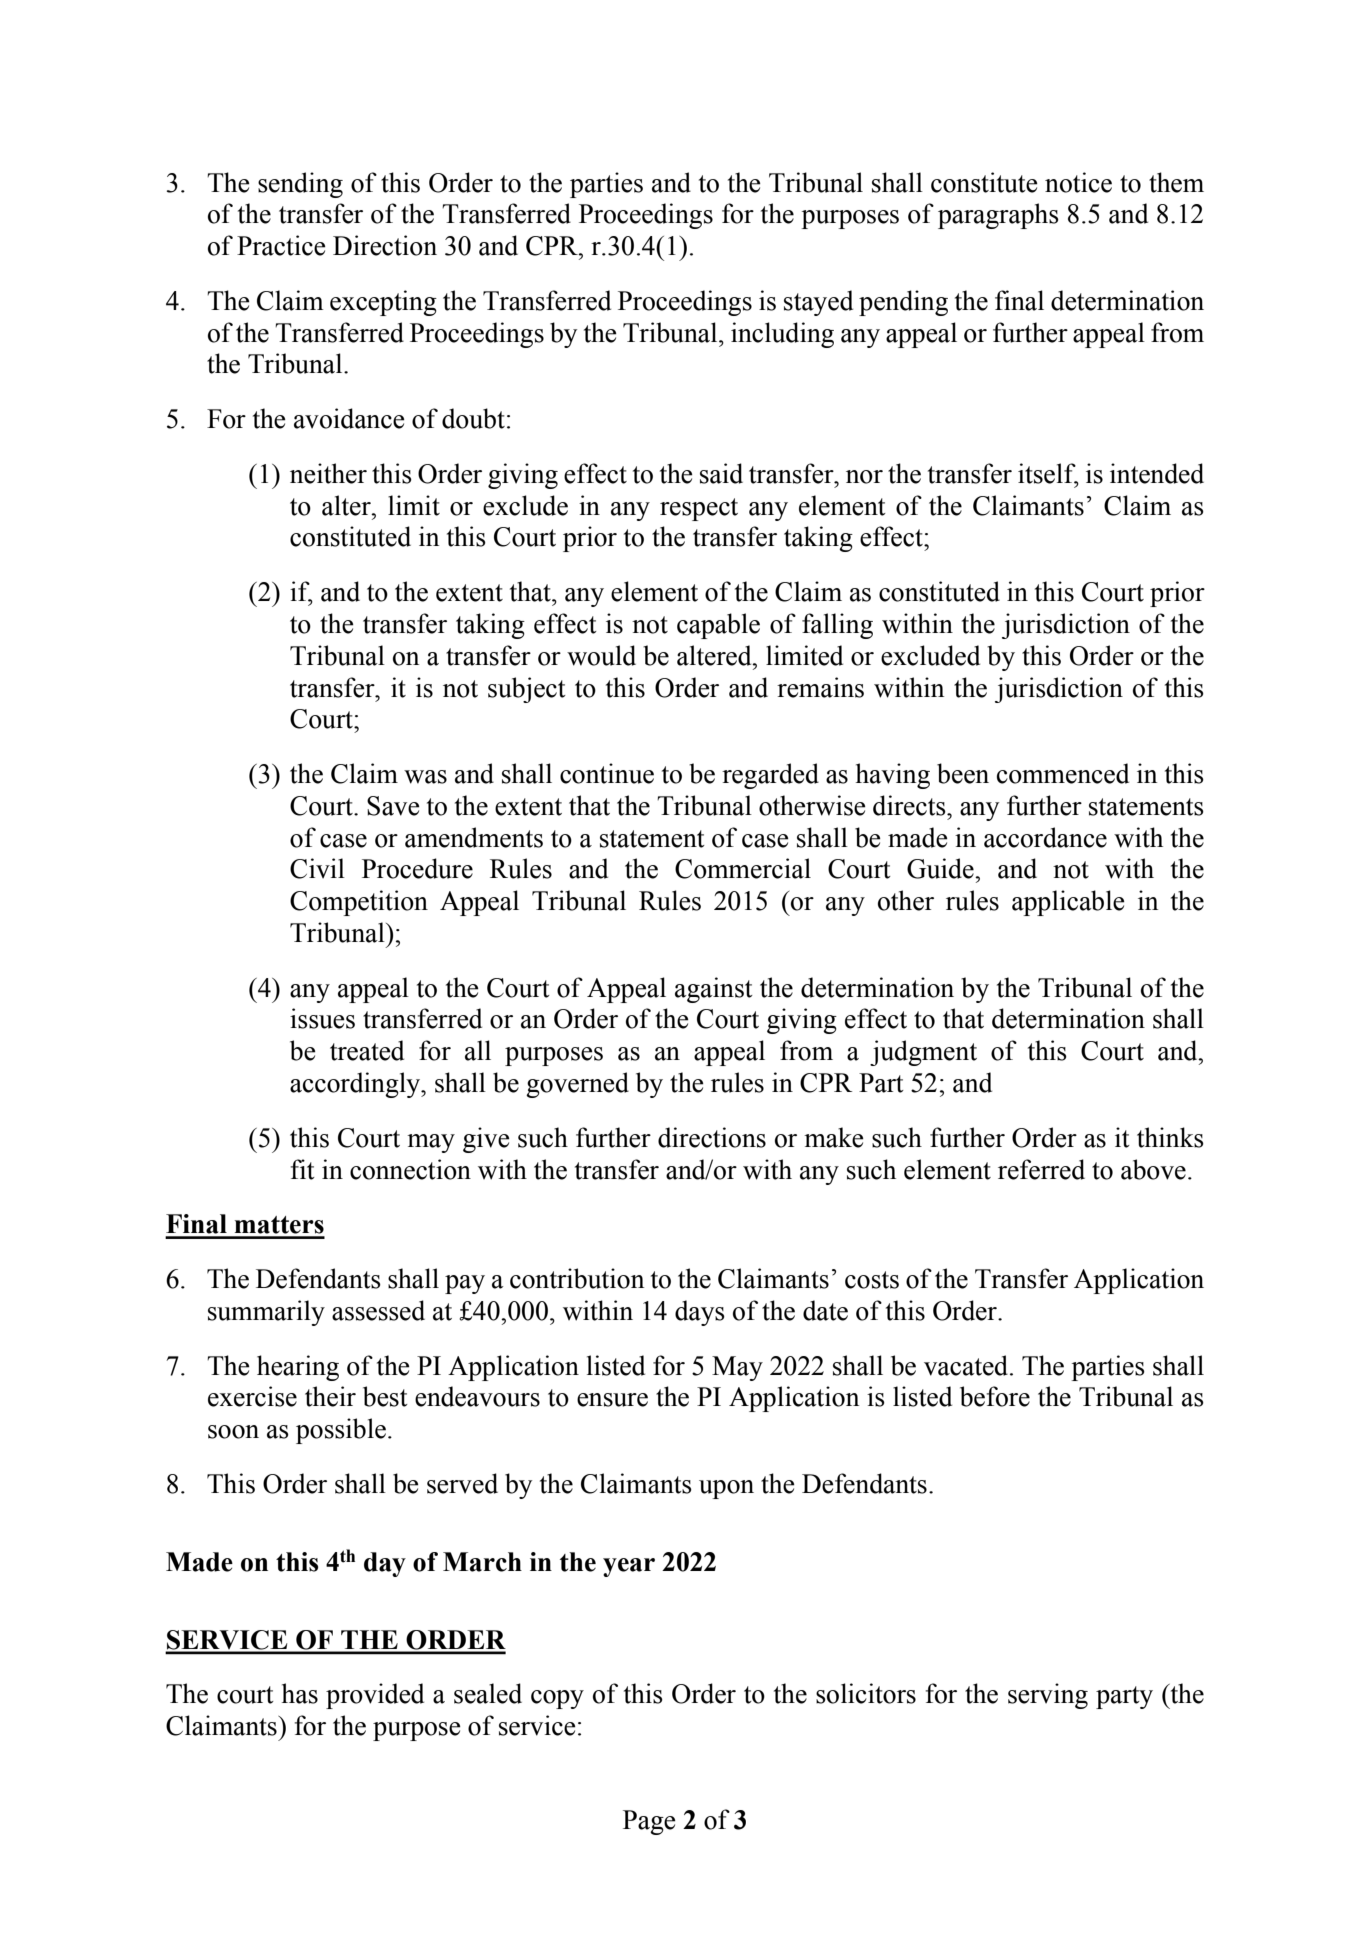 Image resolution: width=1370 pixels, height=1938 pixels. Describe the element at coordinates (1068, 903) in the image. I see `applicable` at that location.
